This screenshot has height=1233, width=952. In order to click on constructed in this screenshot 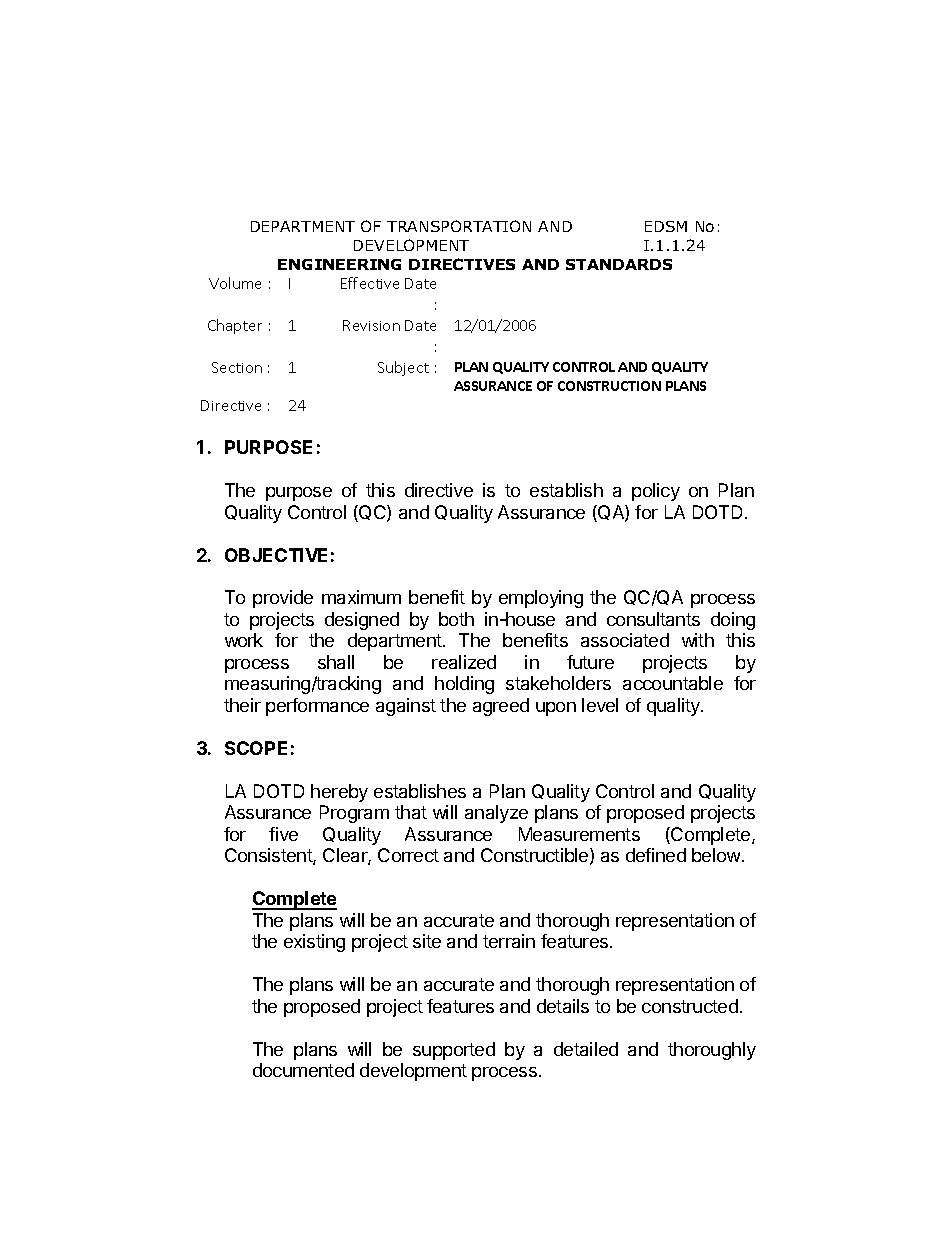, I will do `click(690, 1006)`.
